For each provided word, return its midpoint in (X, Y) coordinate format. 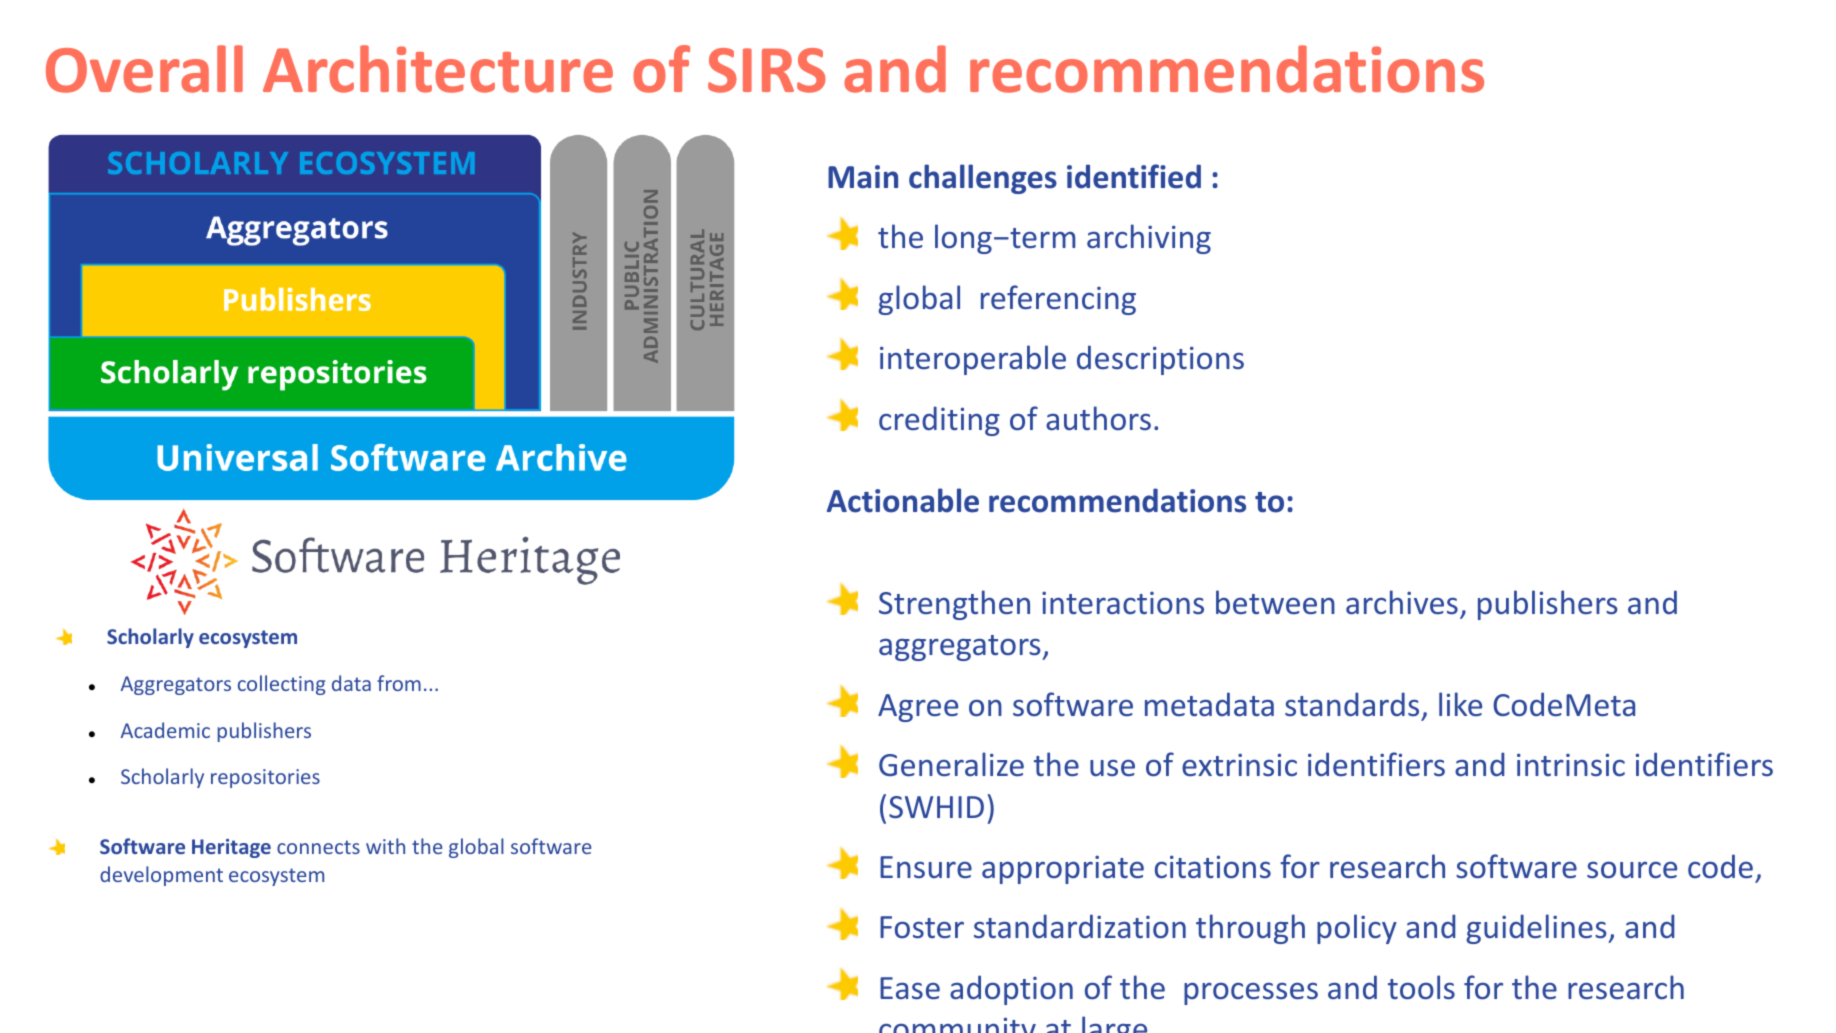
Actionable (903, 500)
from (399, 683)
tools (1421, 987)
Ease (910, 988)
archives (1402, 602)
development (161, 876)
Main (863, 177)
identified (1134, 176)
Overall (144, 69)
